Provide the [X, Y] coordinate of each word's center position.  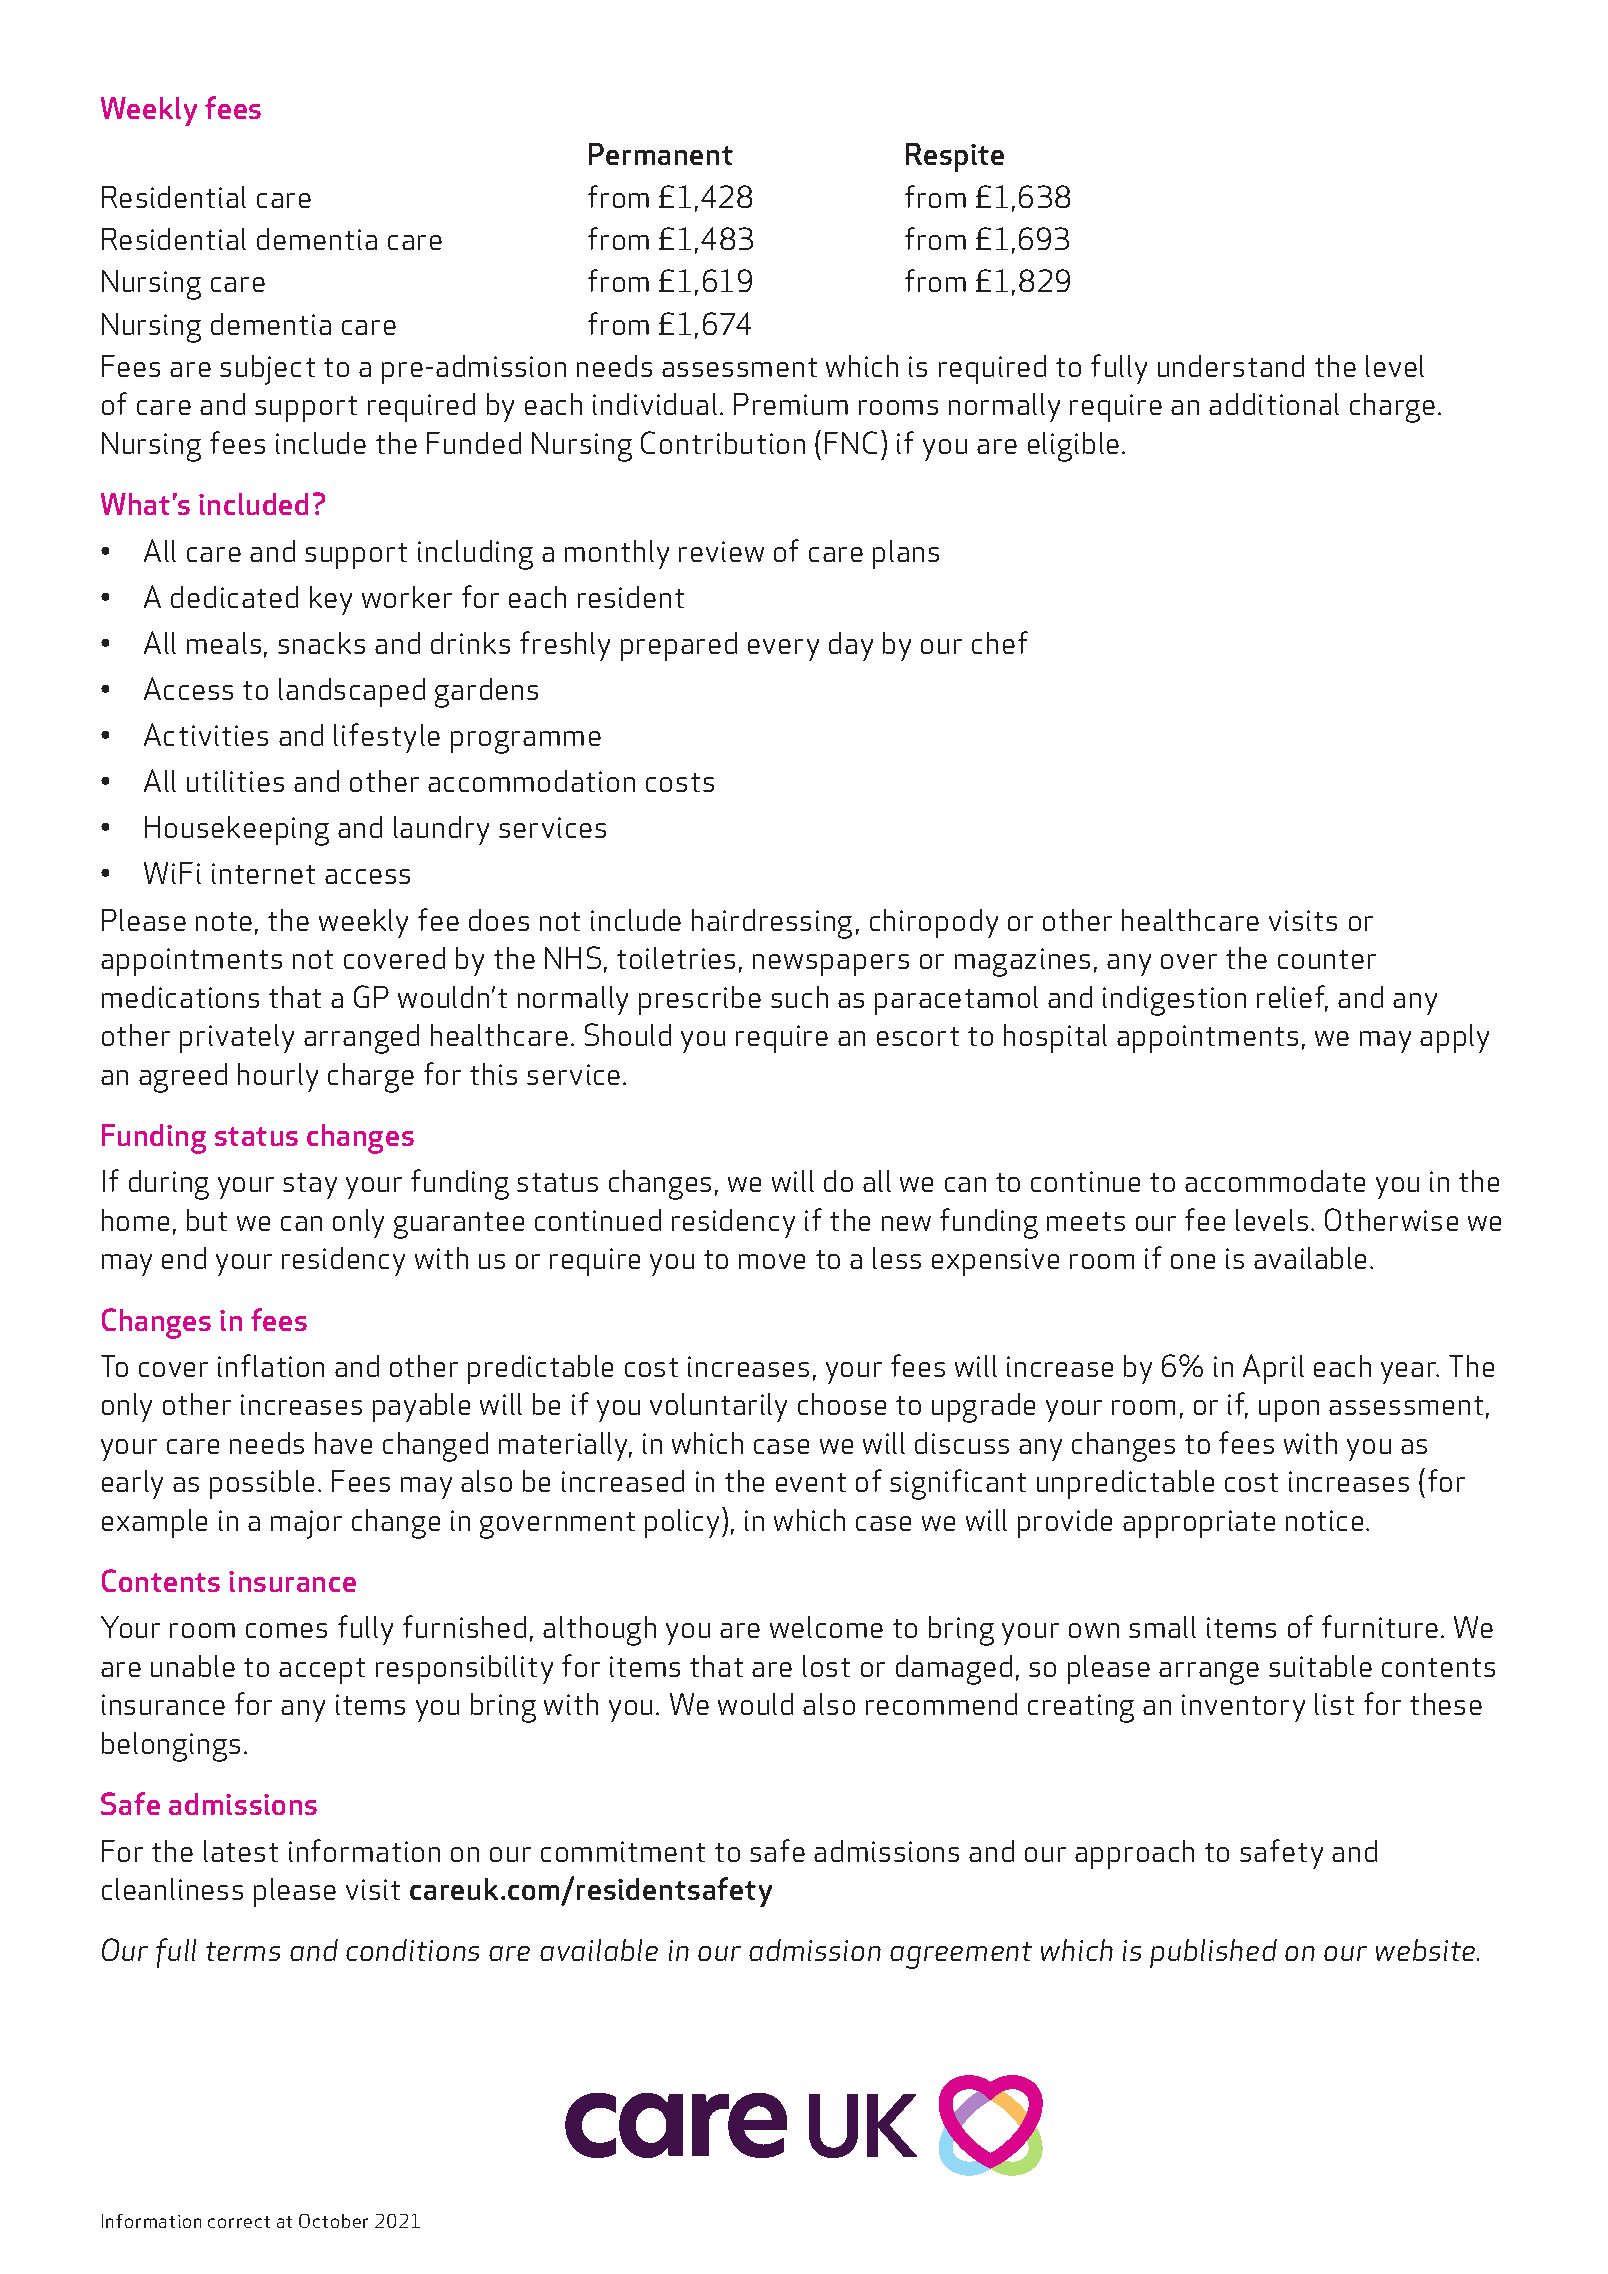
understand [1231, 366]
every [783, 650]
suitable [1320, 1666]
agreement [961, 1955]
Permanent [661, 154]
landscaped [352, 692]
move [772, 1261]
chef [1000, 642]
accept [322, 1671]
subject [267, 370]
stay [310, 1186]
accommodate [1275, 1181]
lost [826, 1666]
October [333, 2221]
